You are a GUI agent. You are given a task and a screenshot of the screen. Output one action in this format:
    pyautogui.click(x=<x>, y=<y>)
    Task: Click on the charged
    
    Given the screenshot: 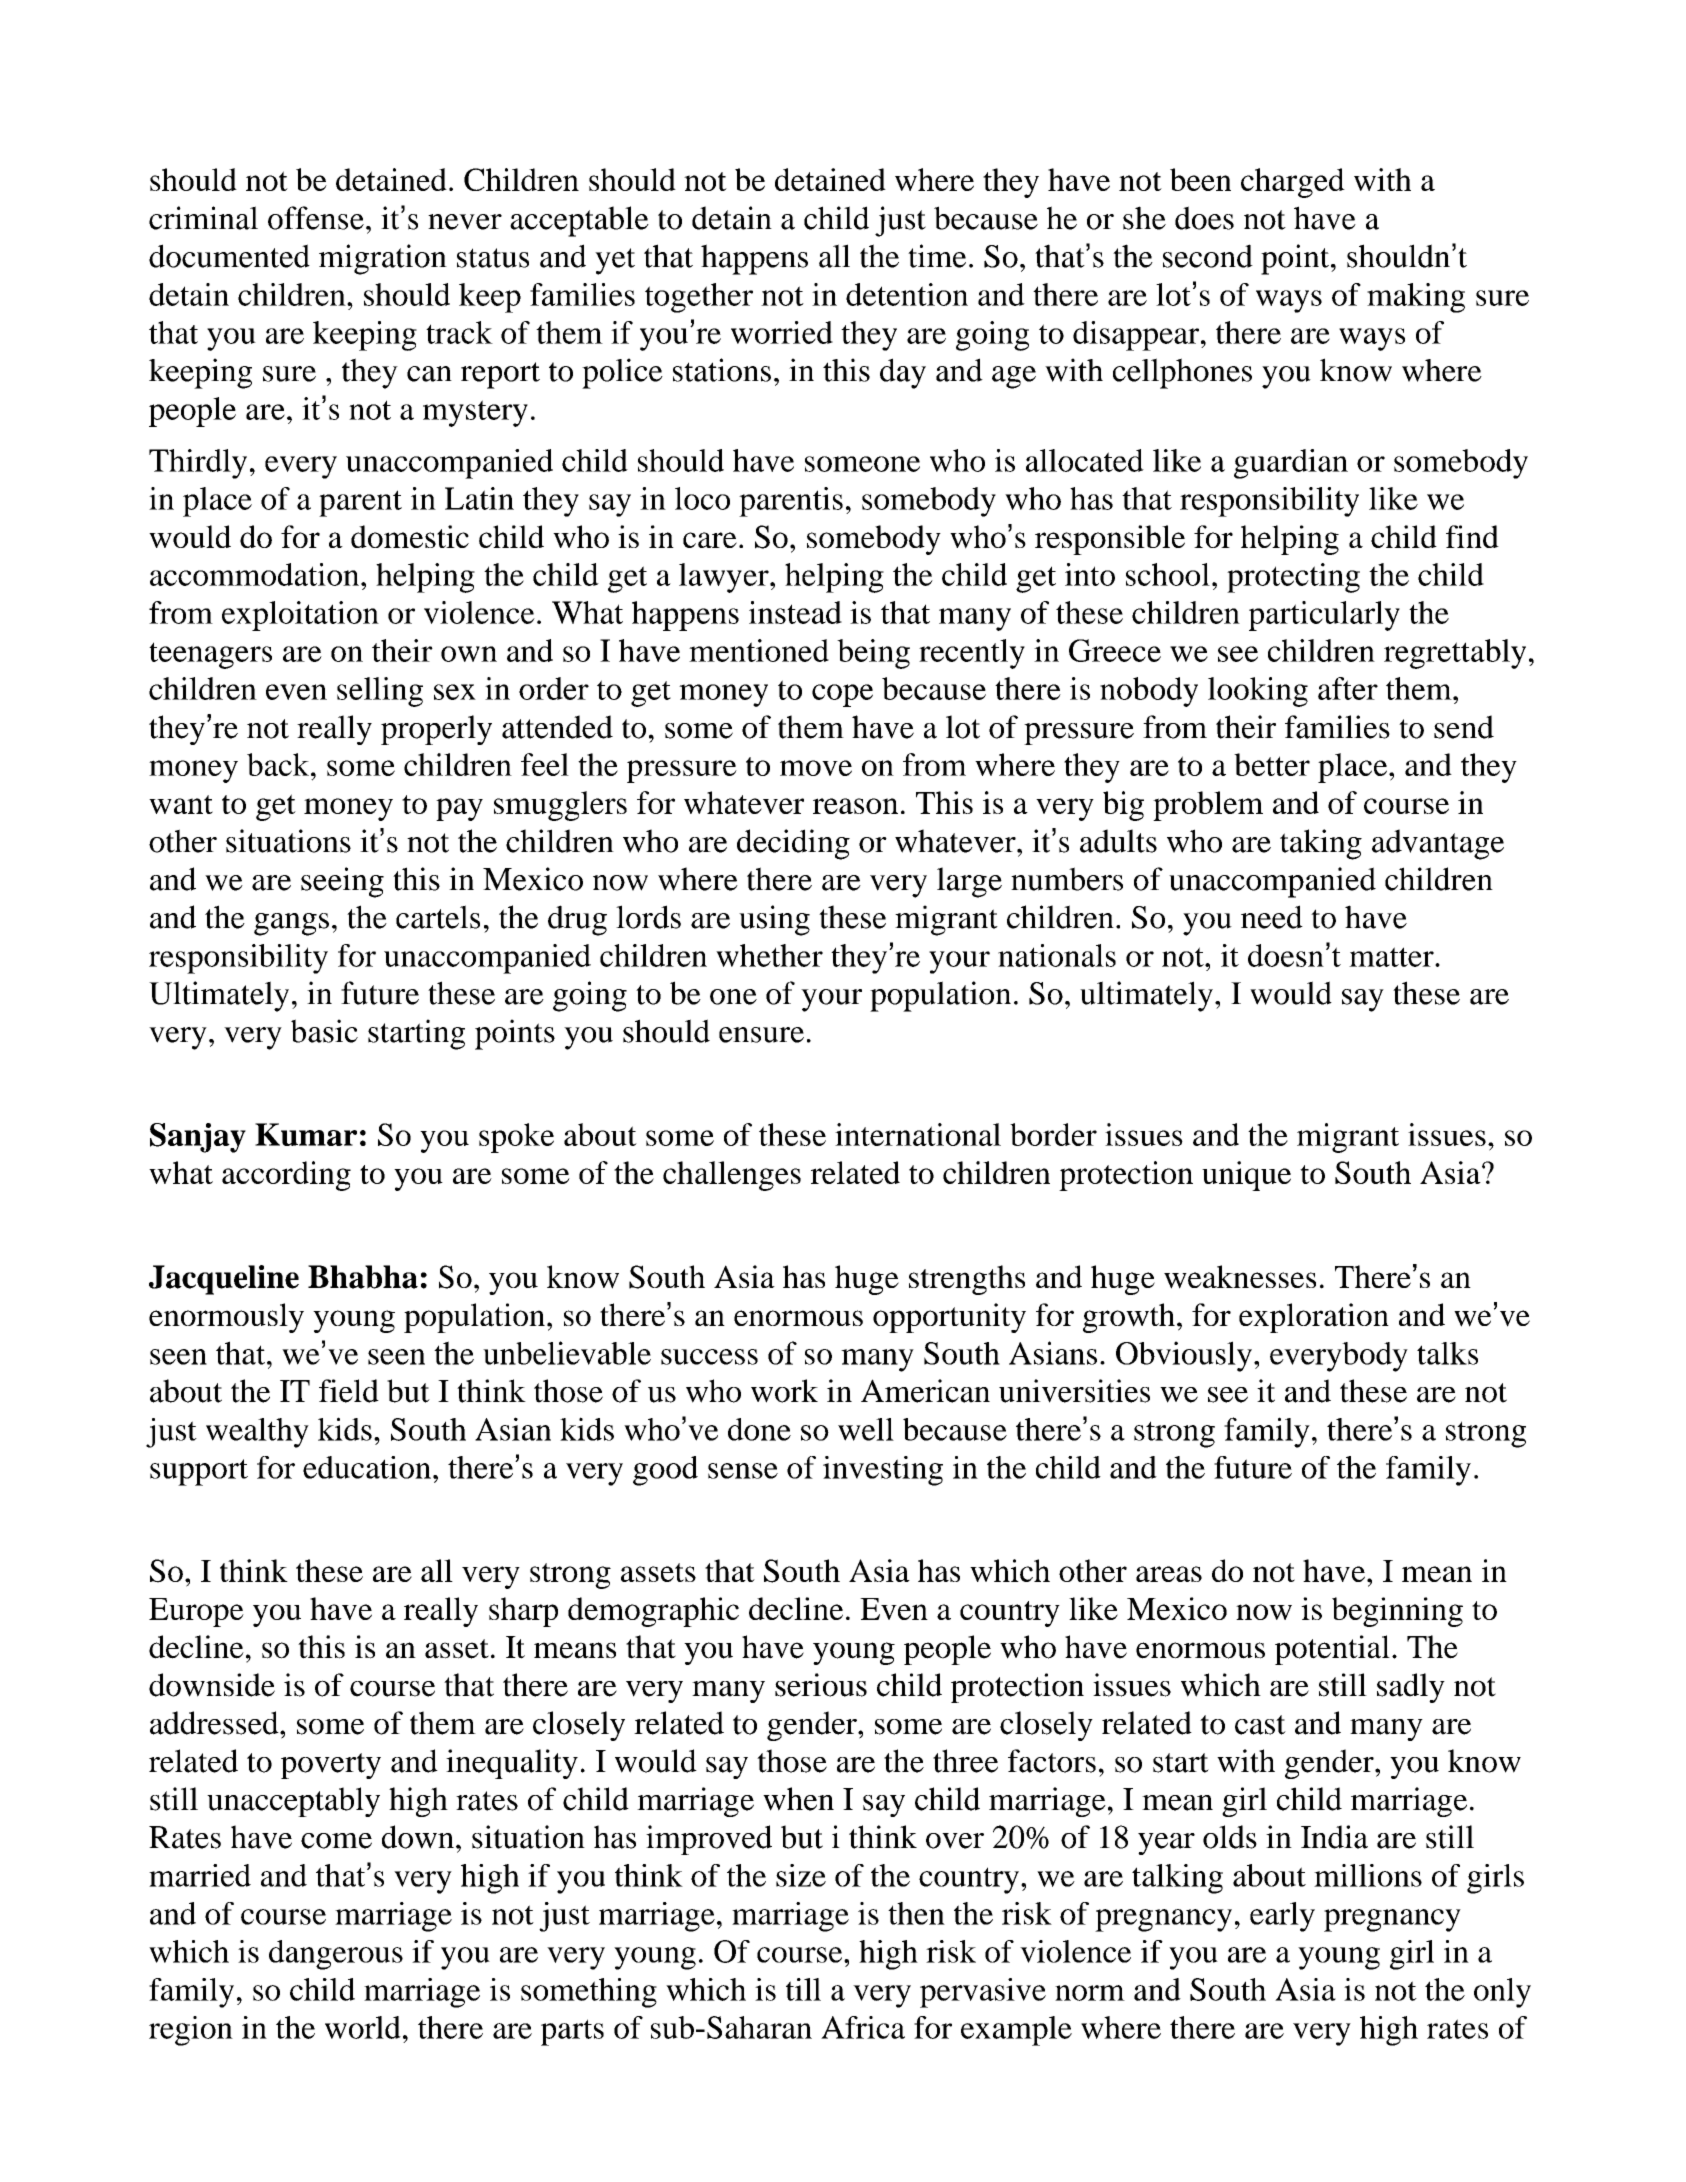 What is the action you would take?
    pyautogui.click(x=1293, y=183)
